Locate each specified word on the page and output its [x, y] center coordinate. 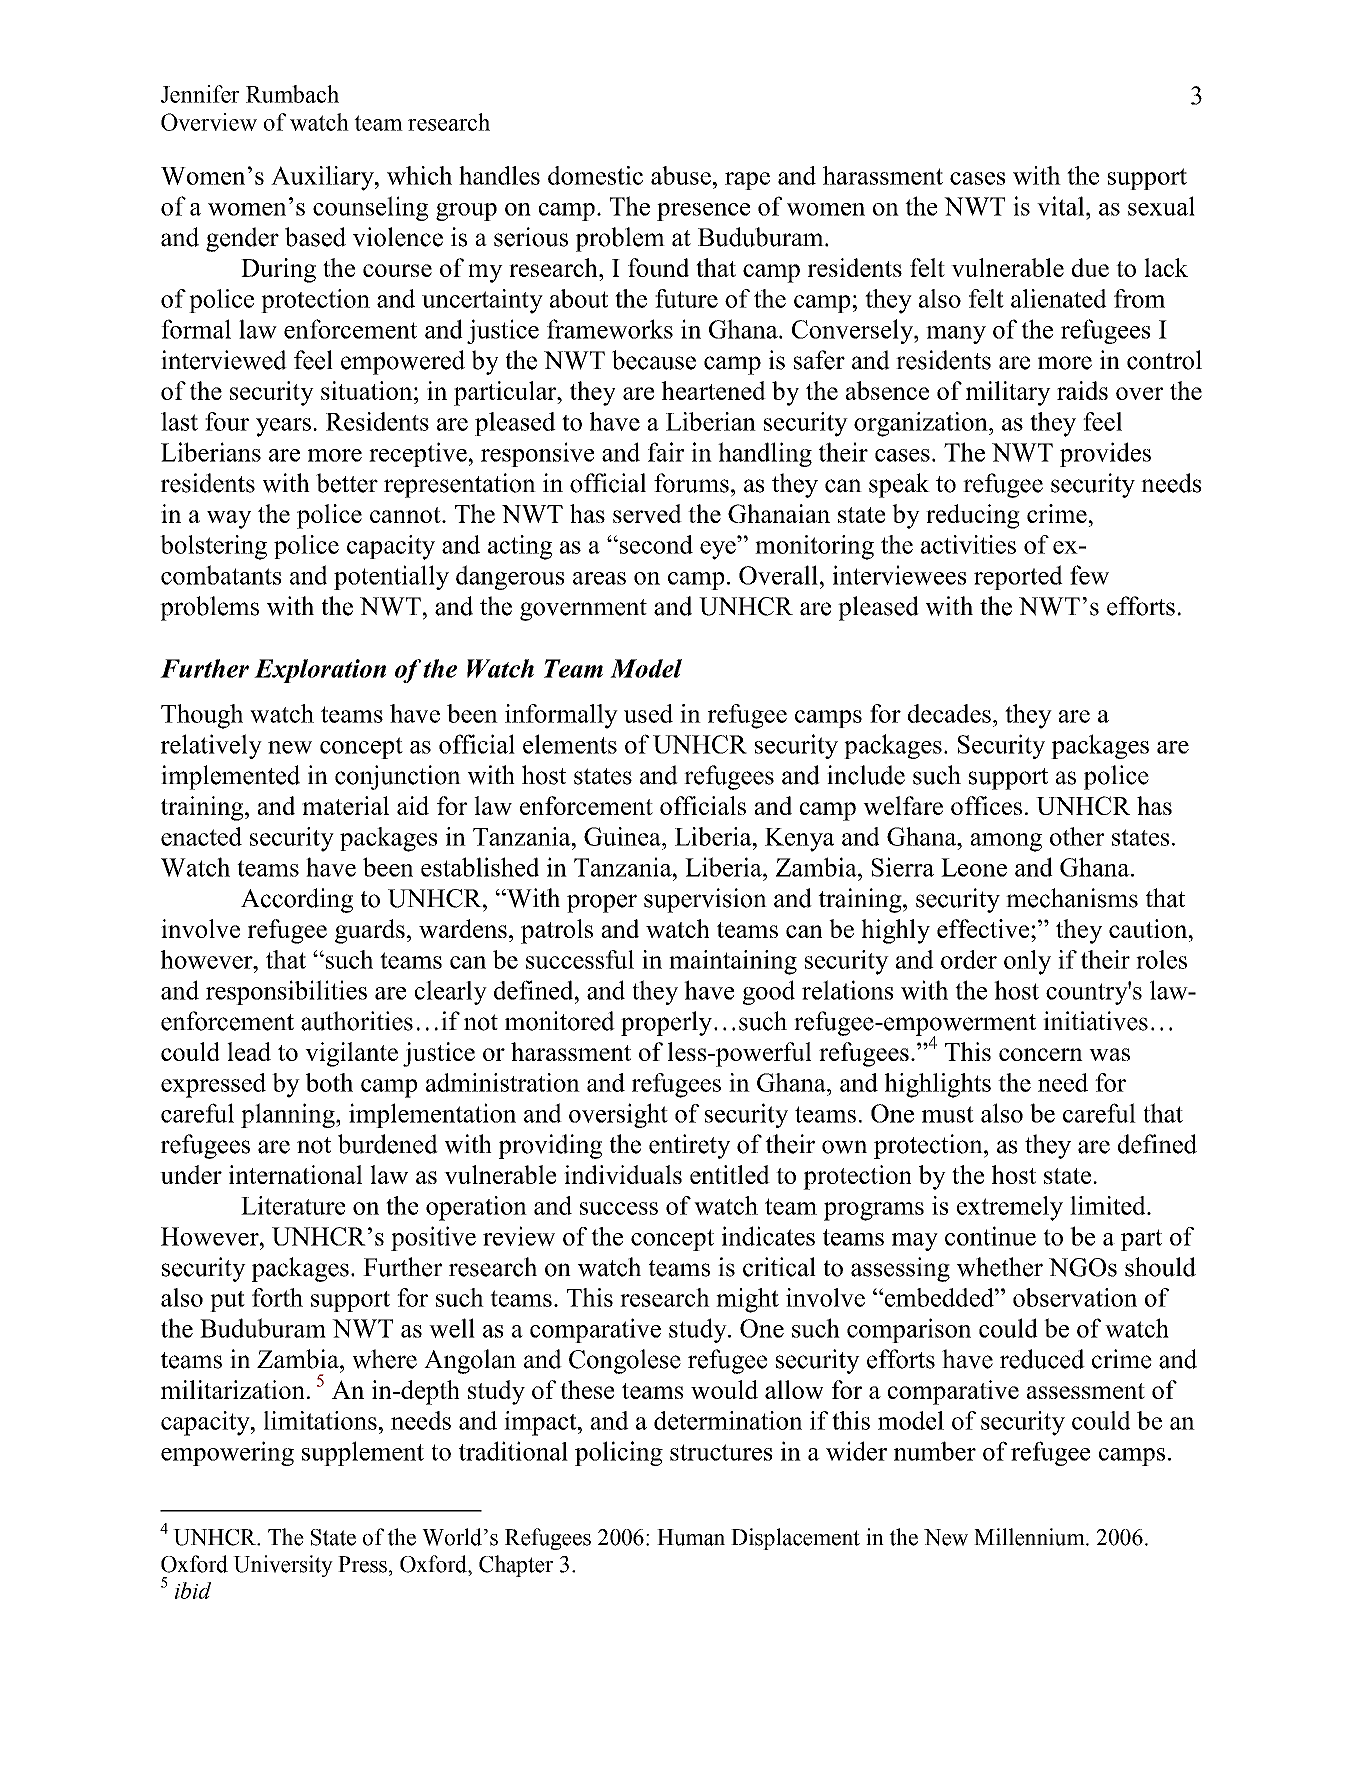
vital [1062, 206]
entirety [689, 1146]
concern [1041, 1054]
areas [599, 578]
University [283, 1566]
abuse [681, 175]
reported [1018, 577]
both [329, 1082]
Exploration [320, 671]
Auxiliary [323, 178]
